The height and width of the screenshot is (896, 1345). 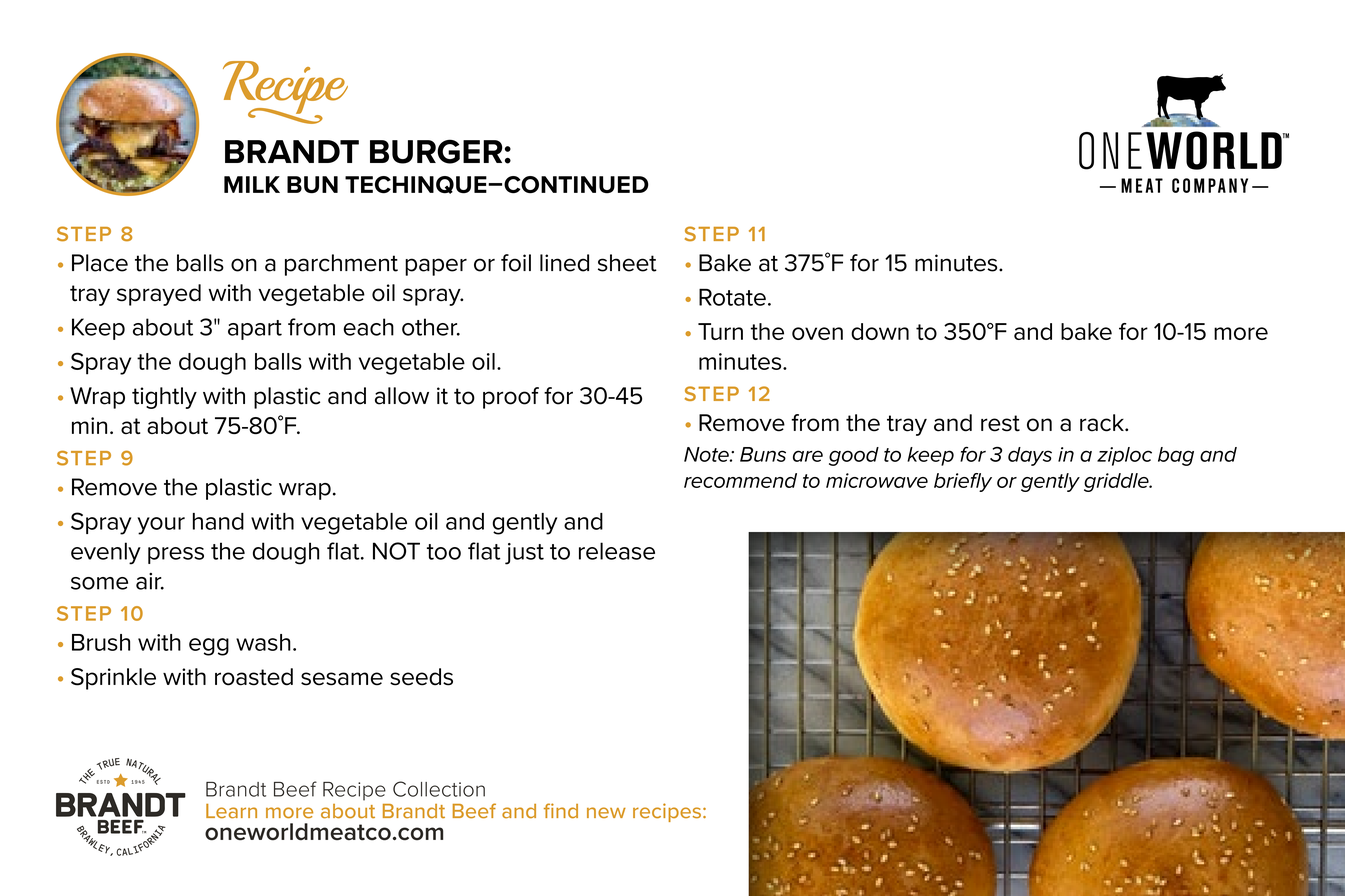 I want to click on BURGER, so click(x=436, y=151).
